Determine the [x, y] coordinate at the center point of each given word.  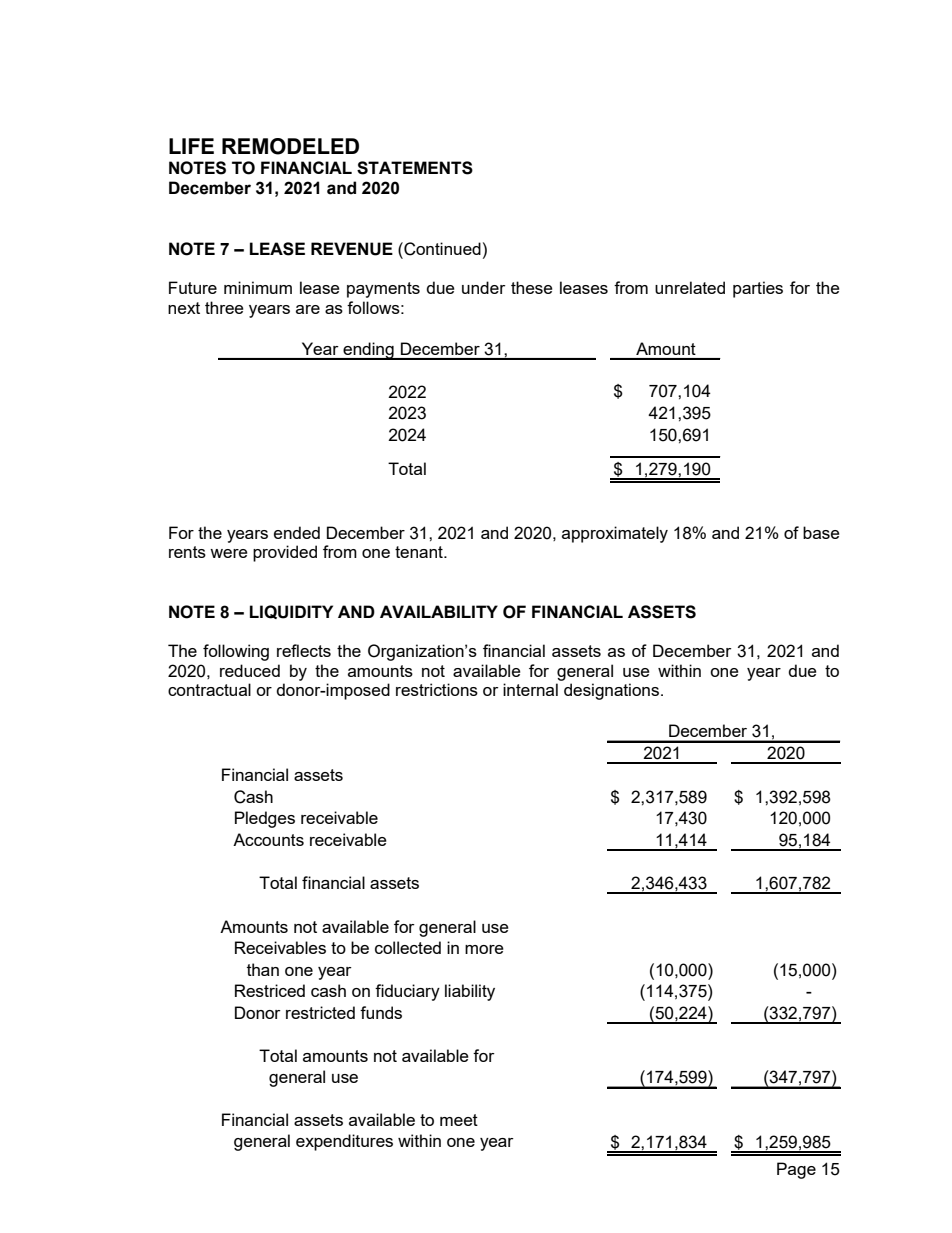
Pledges [265, 819]
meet [459, 1120]
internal [530, 689]
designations [611, 691]
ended [297, 532]
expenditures [344, 1142]
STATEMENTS [415, 168]
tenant [420, 552]
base [821, 532]
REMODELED [290, 146]
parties [758, 289]
